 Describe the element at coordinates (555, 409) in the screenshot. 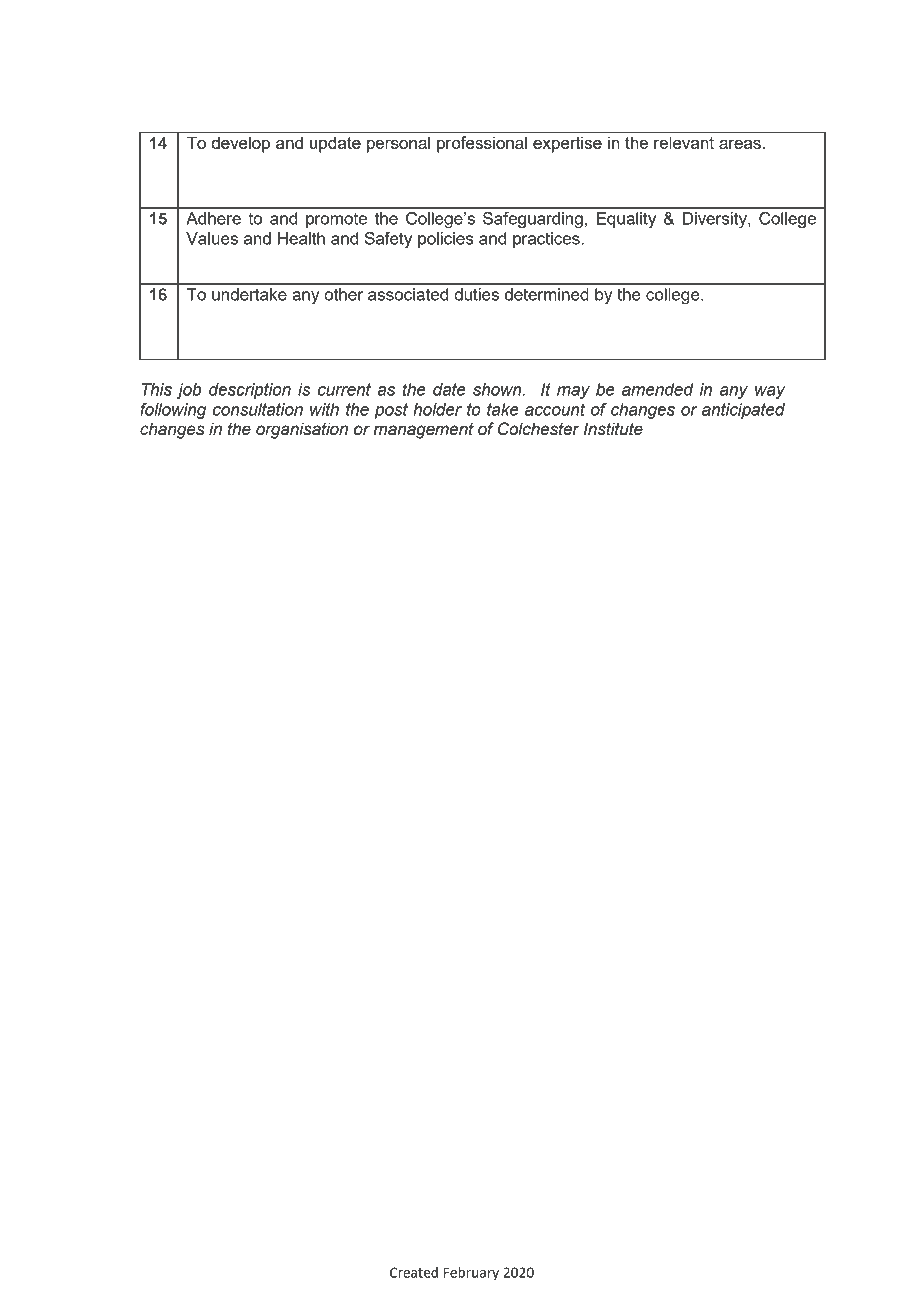

I see `account` at that location.
